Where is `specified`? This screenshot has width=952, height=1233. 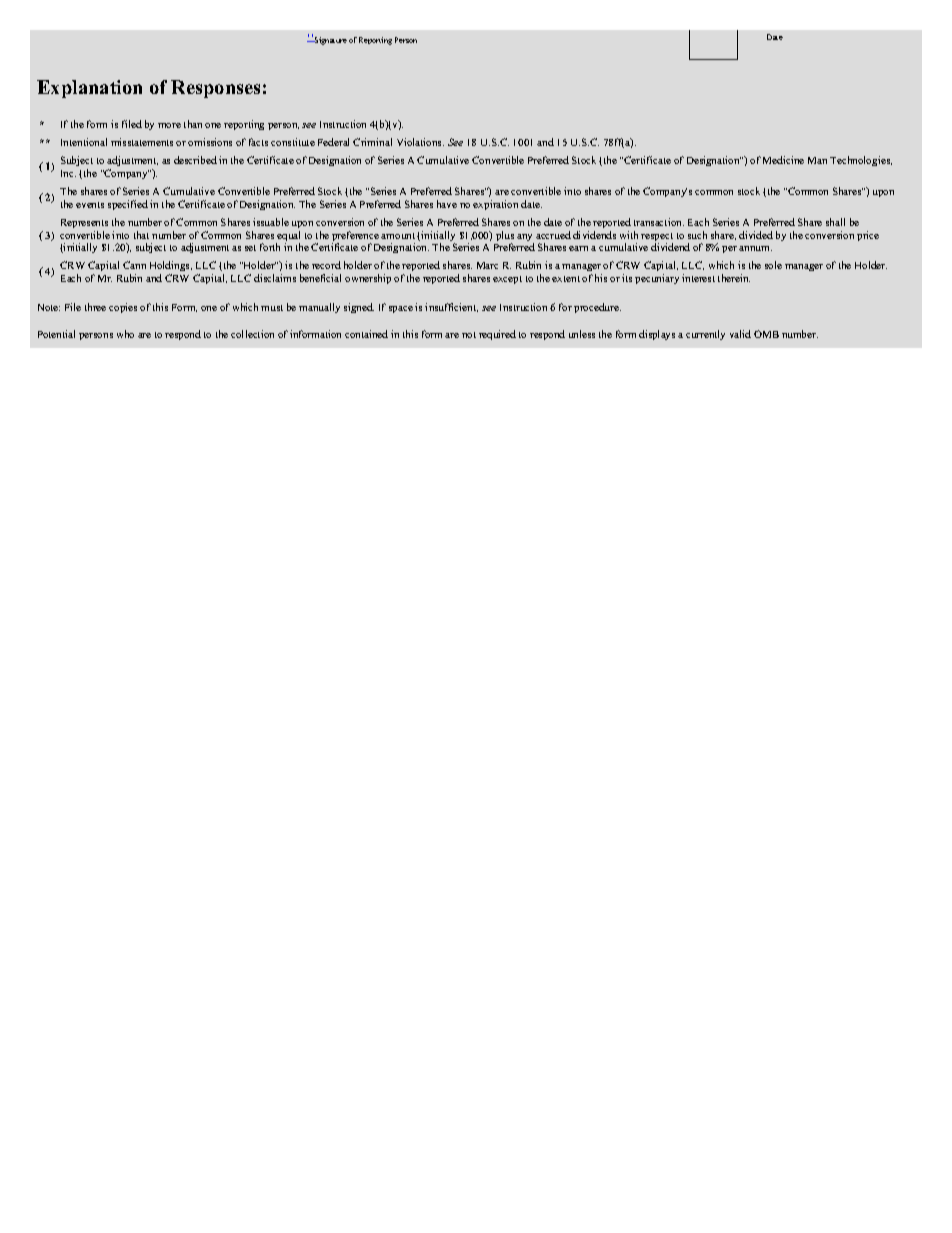 specified is located at coordinates (128, 205).
